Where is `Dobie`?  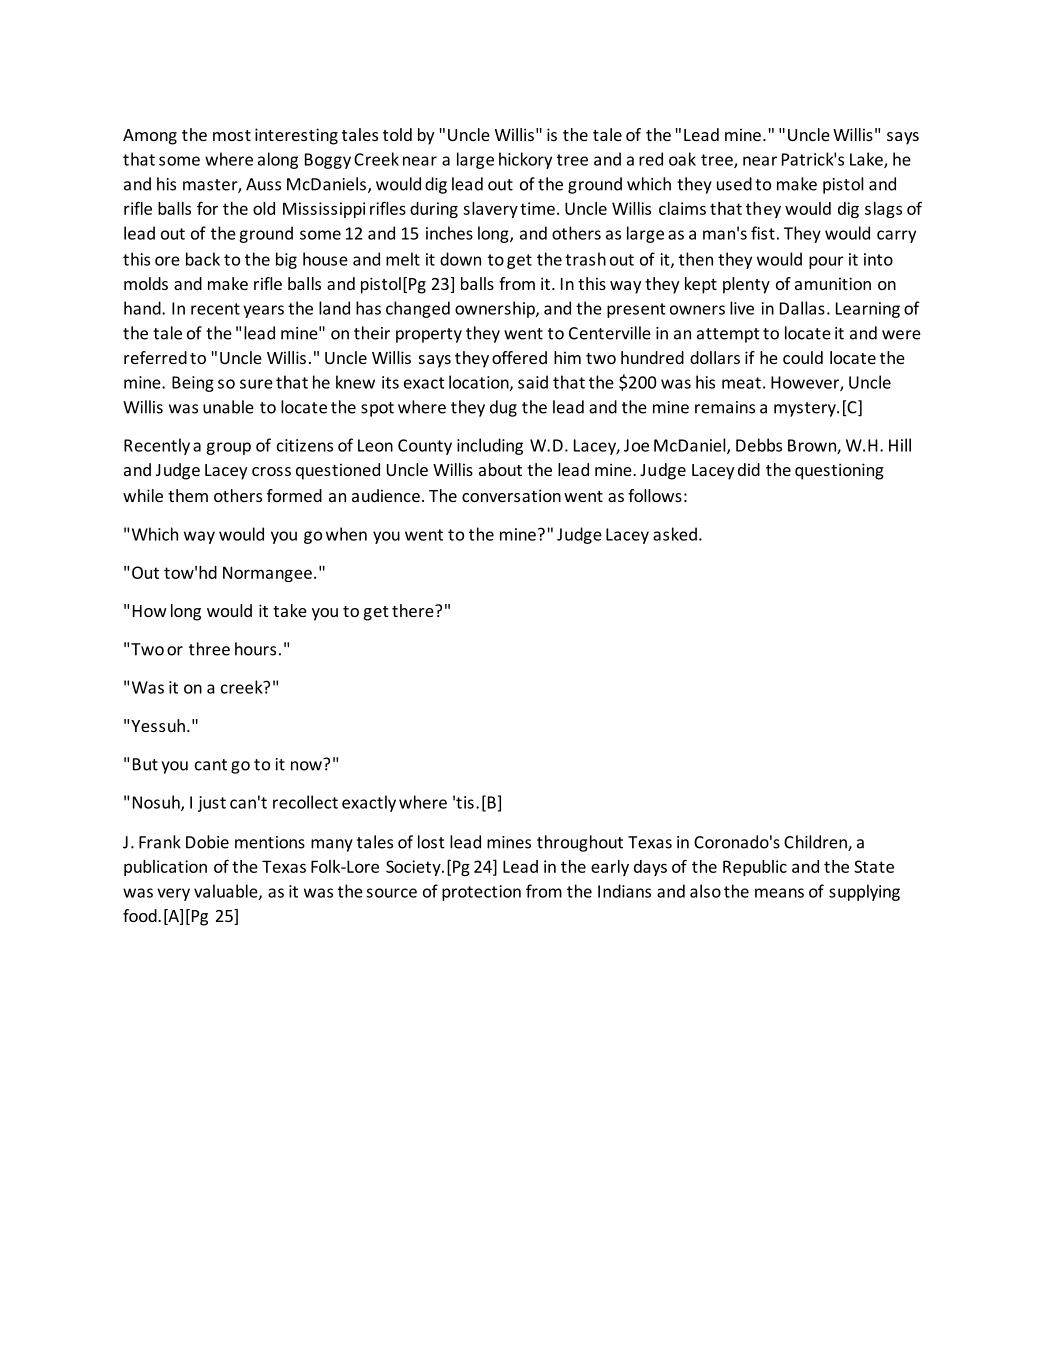 Dobie is located at coordinates (207, 842).
